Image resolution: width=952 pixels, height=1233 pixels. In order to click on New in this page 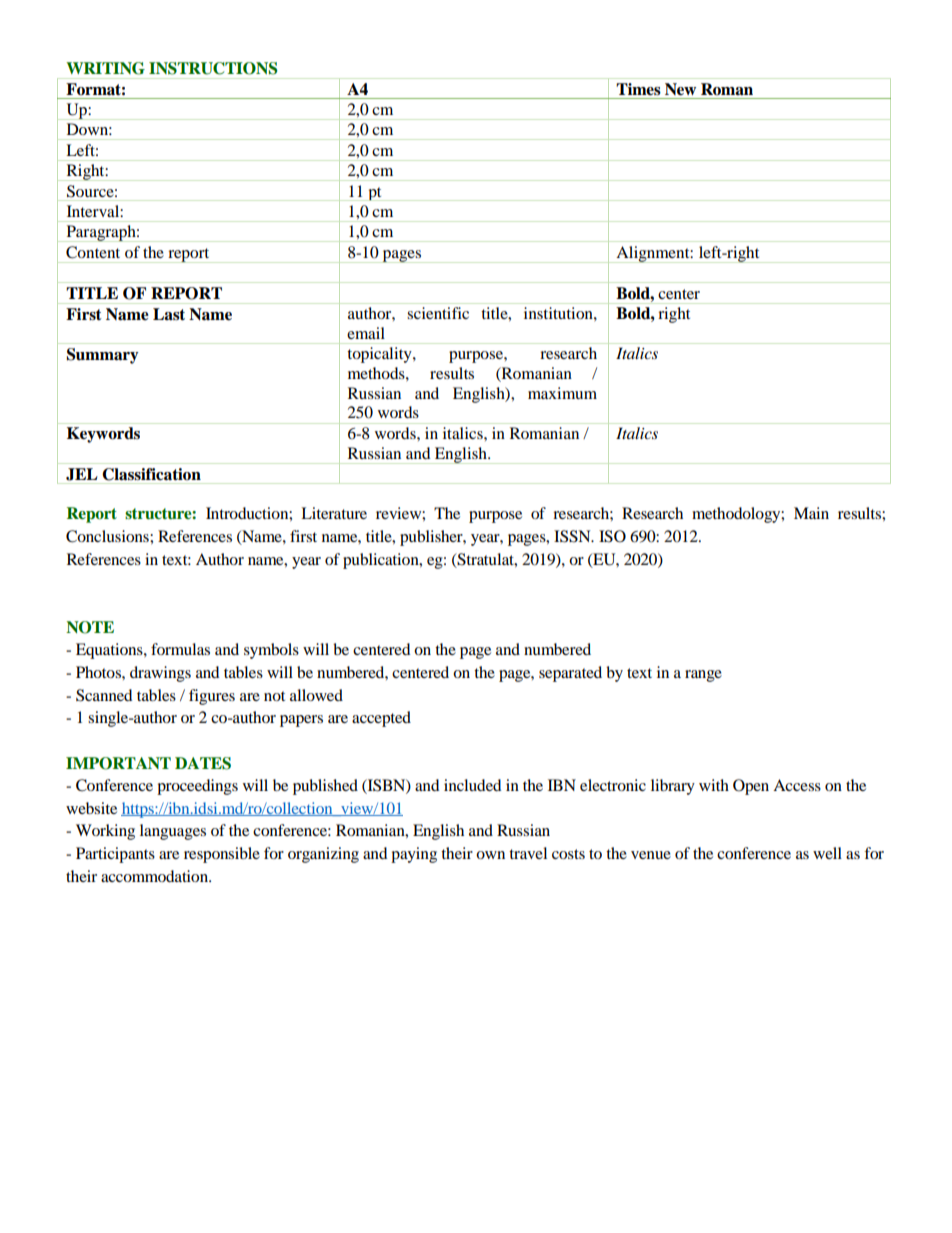, I will do `click(680, 89)`.
